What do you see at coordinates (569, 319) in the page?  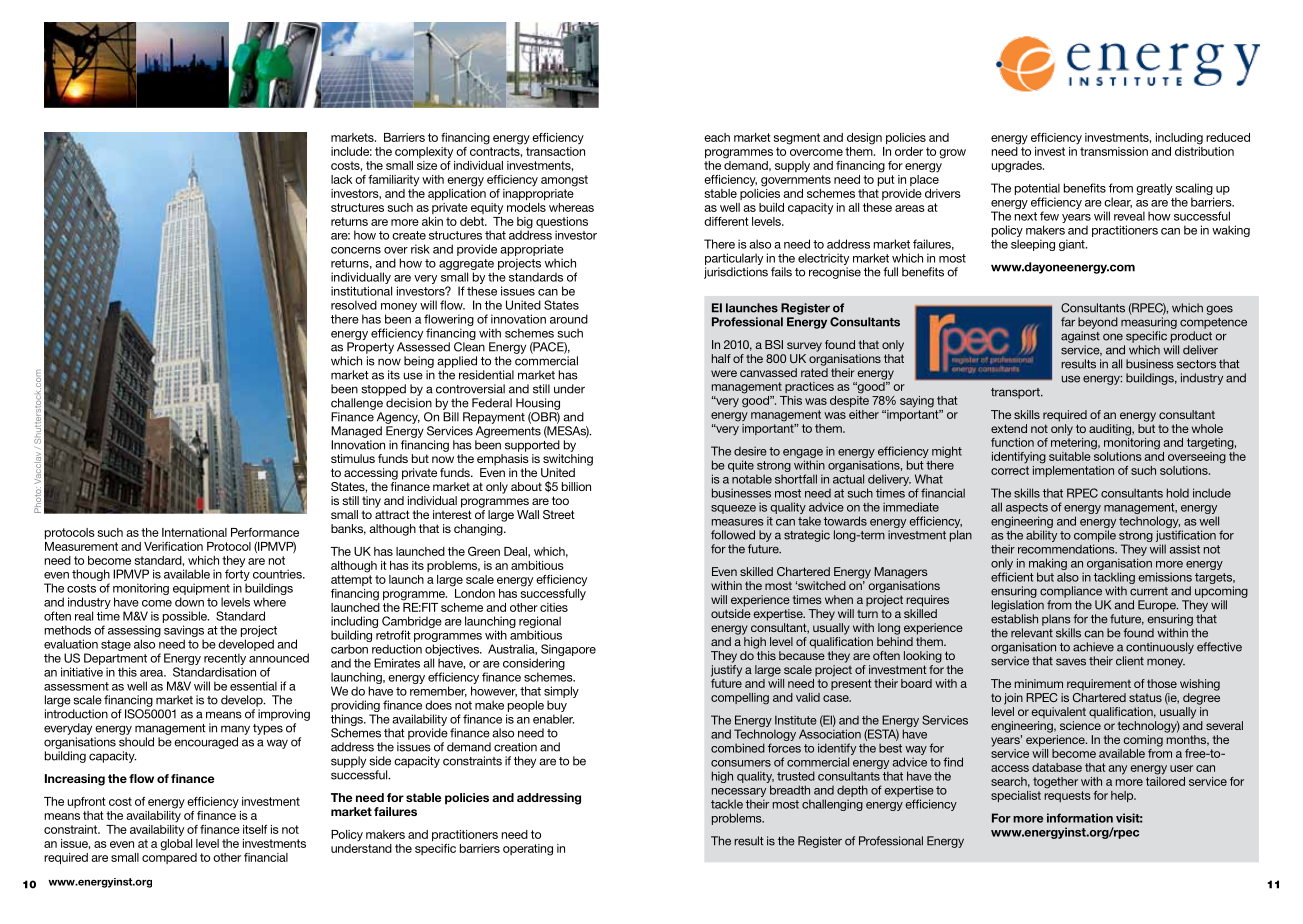 I see `around` at bounding box center [569, 319].
